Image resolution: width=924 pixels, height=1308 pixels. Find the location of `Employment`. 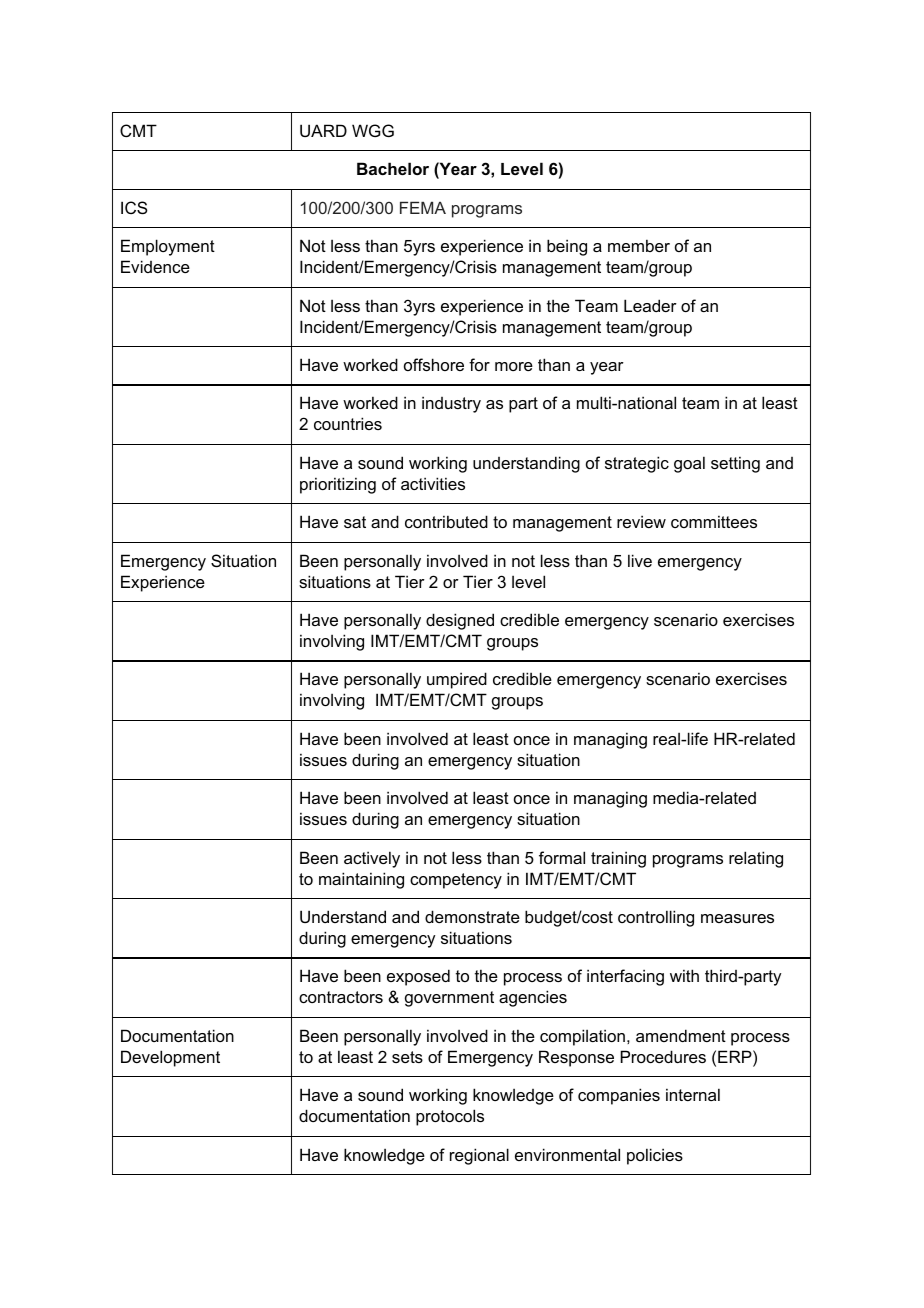

Employment is located at coordinates (168, 247).
